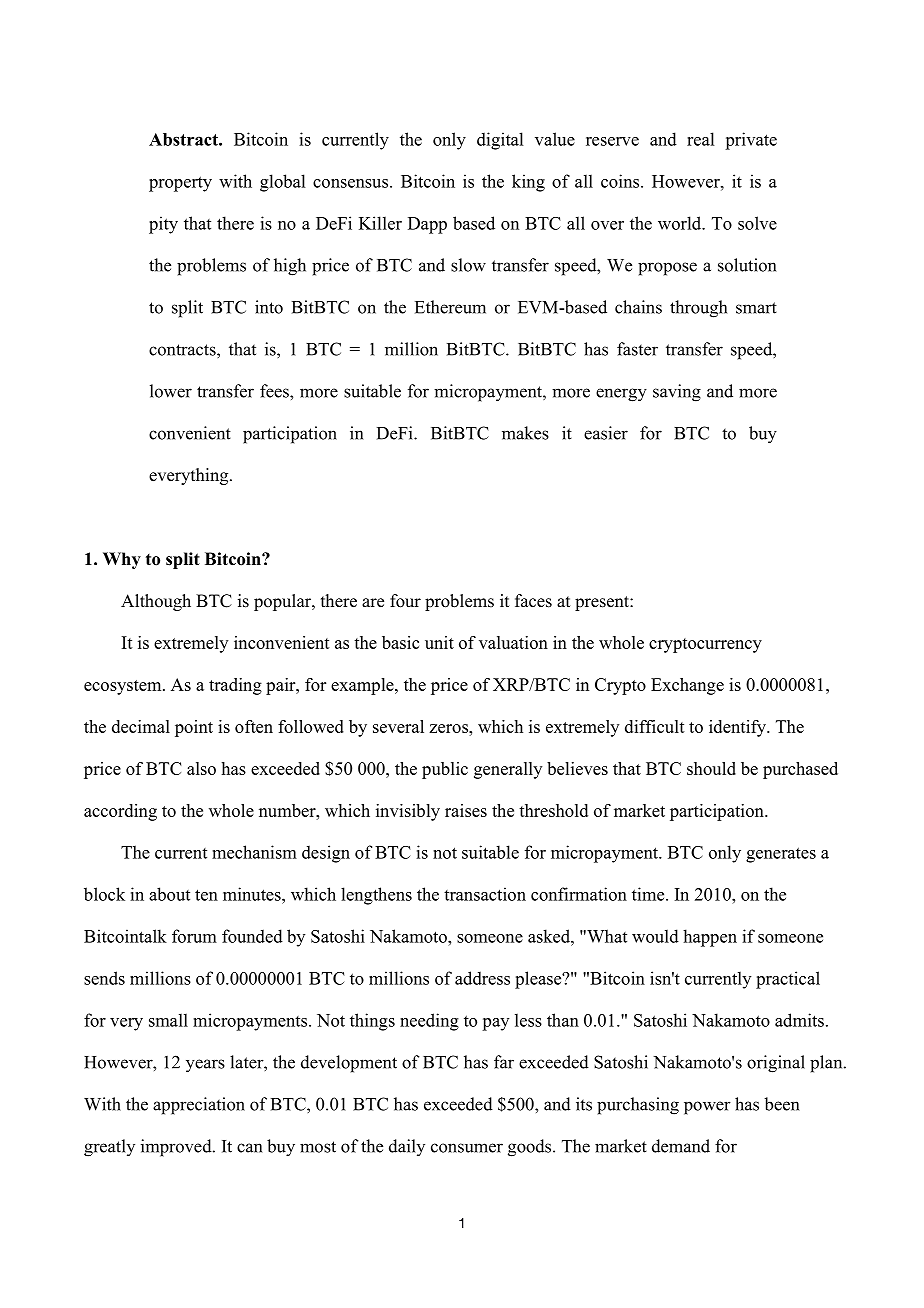  What do you see at coordinates (781, 855) in the image?
I see `generates` at bounding box center [781, 855].
